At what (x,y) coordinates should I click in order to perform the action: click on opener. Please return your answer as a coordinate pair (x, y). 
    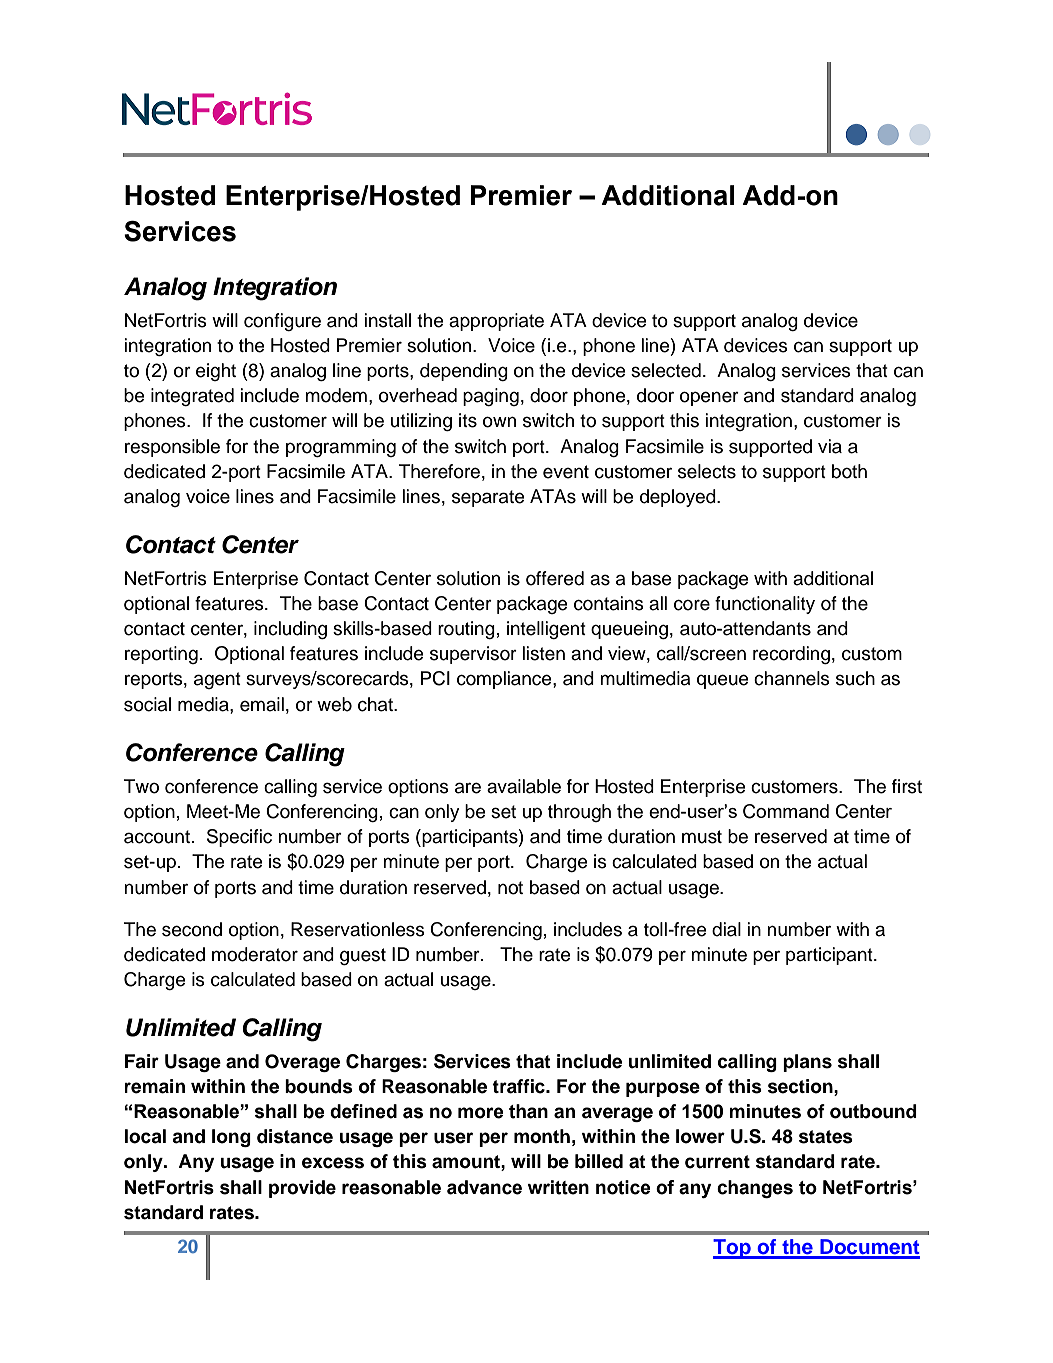
    Looking at the image, I should click on (709, 398).
